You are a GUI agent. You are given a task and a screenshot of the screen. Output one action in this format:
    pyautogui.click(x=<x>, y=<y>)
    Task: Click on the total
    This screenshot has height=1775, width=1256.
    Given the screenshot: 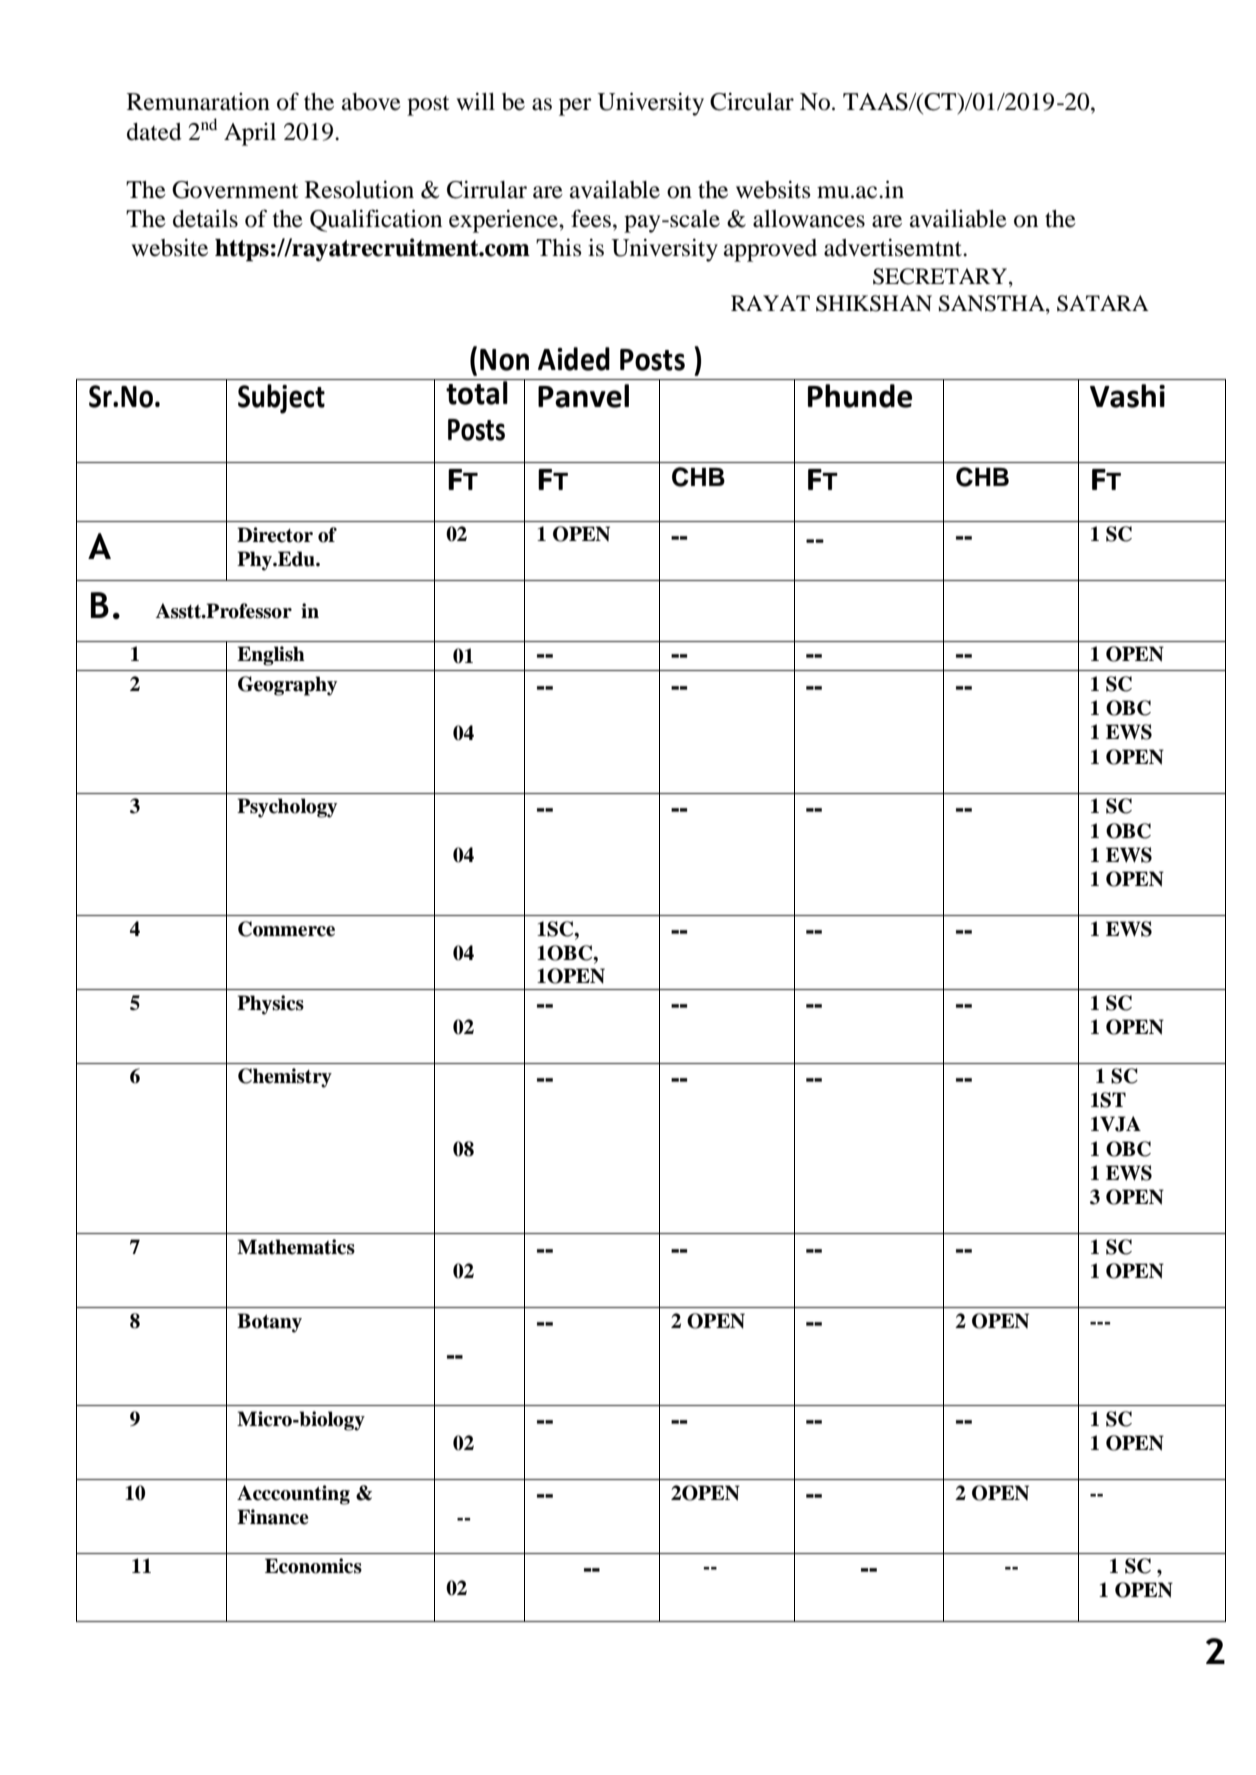 What is the action you would take?
    pyautogui.click(x=477, y=392)
